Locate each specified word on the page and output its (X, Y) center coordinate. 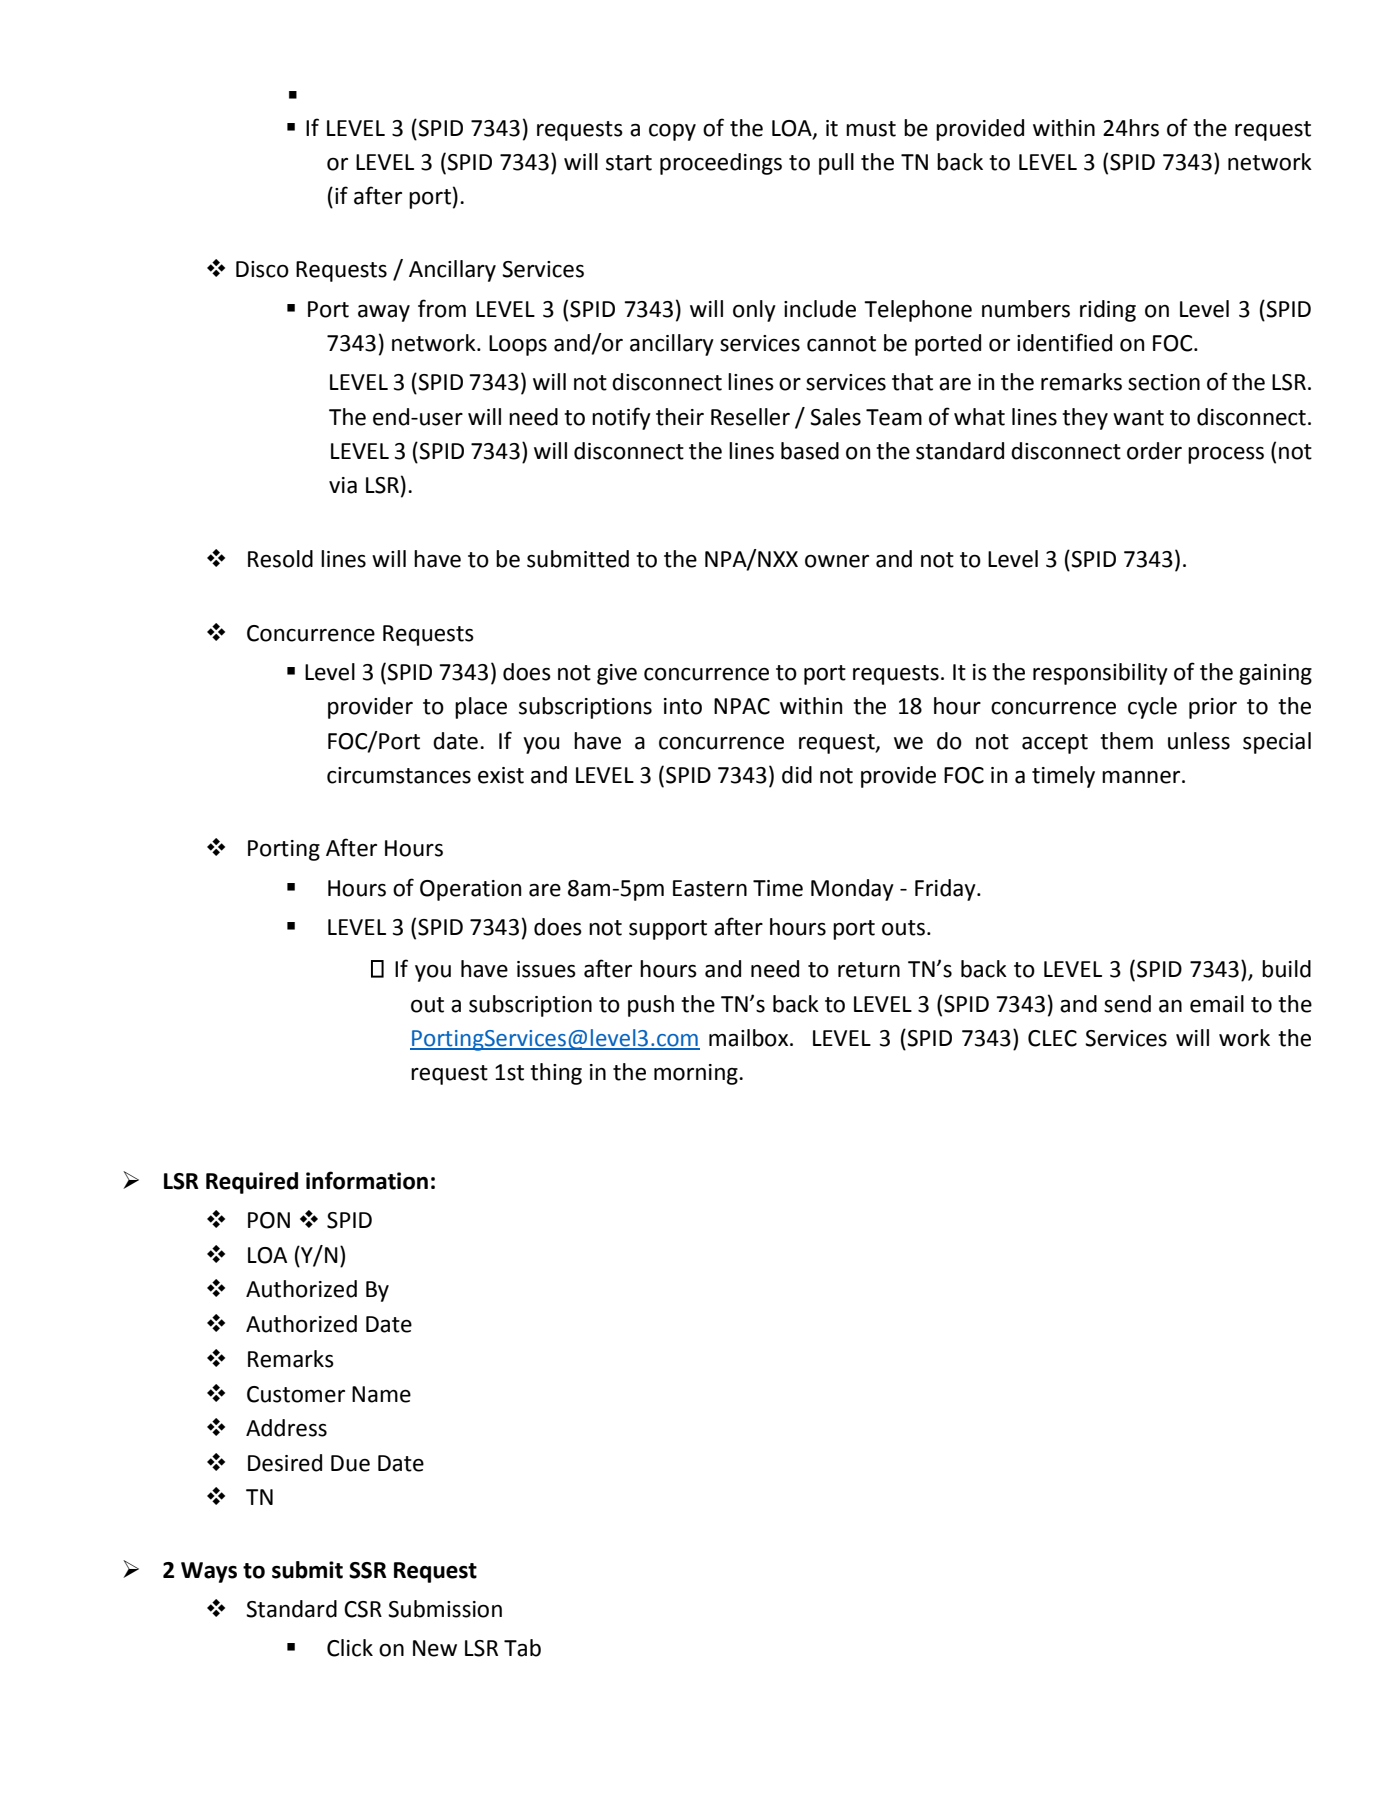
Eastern (710, 888)
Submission (445, 1609)
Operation (470, 890)
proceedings (721, 164)
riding (1108, 311)
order (1154, 451)
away (384, 313)
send (1127, 1004)
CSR (363, 1609)
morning (697, 1074)
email (1217, 1004)
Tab (522, 1648)
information (367, 1180)
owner (837, 561)
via (343, 485)
